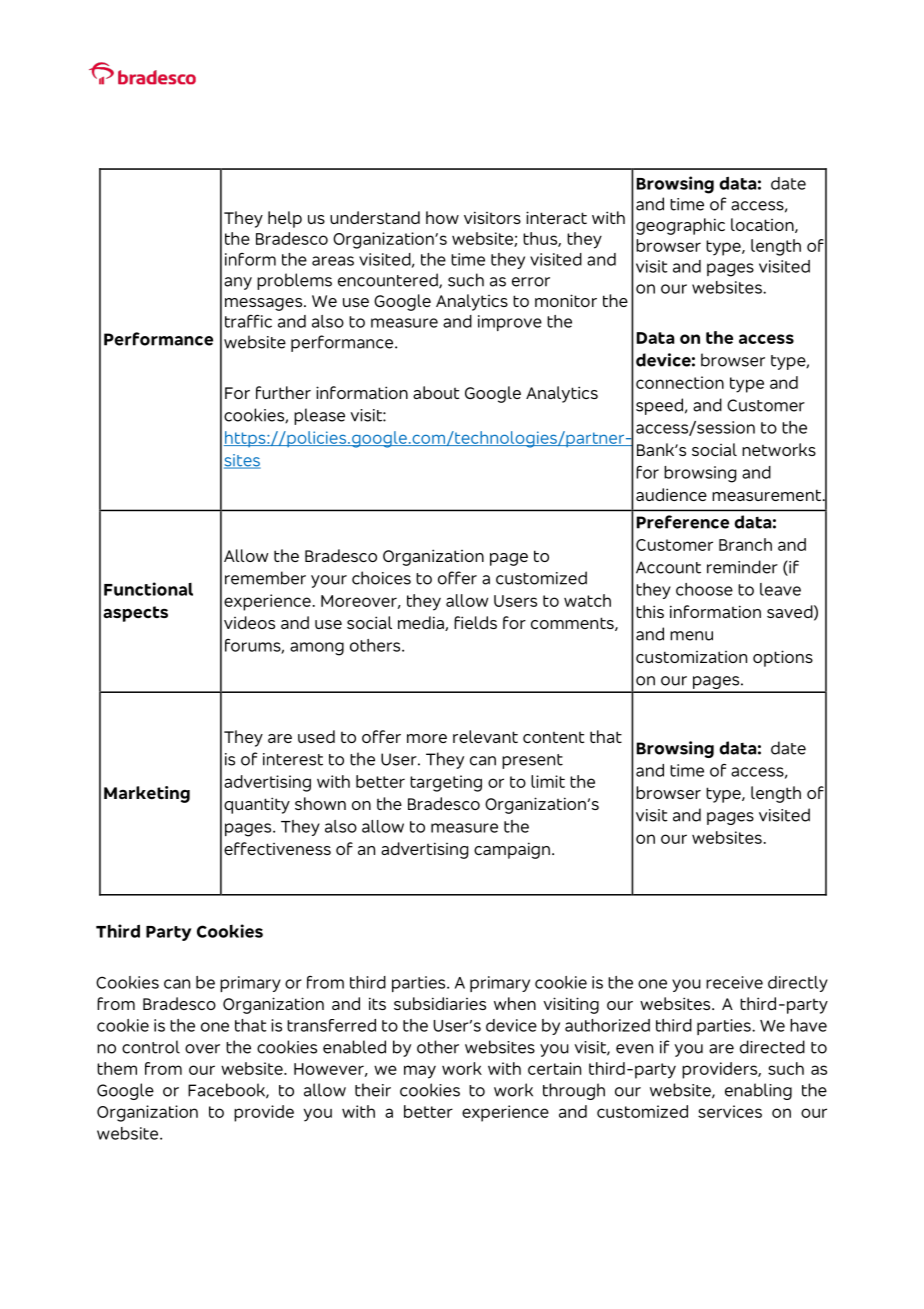  What do you see at coordinates (548, 781) in the page?
I see `limit` at bounding box center [548, 781].
